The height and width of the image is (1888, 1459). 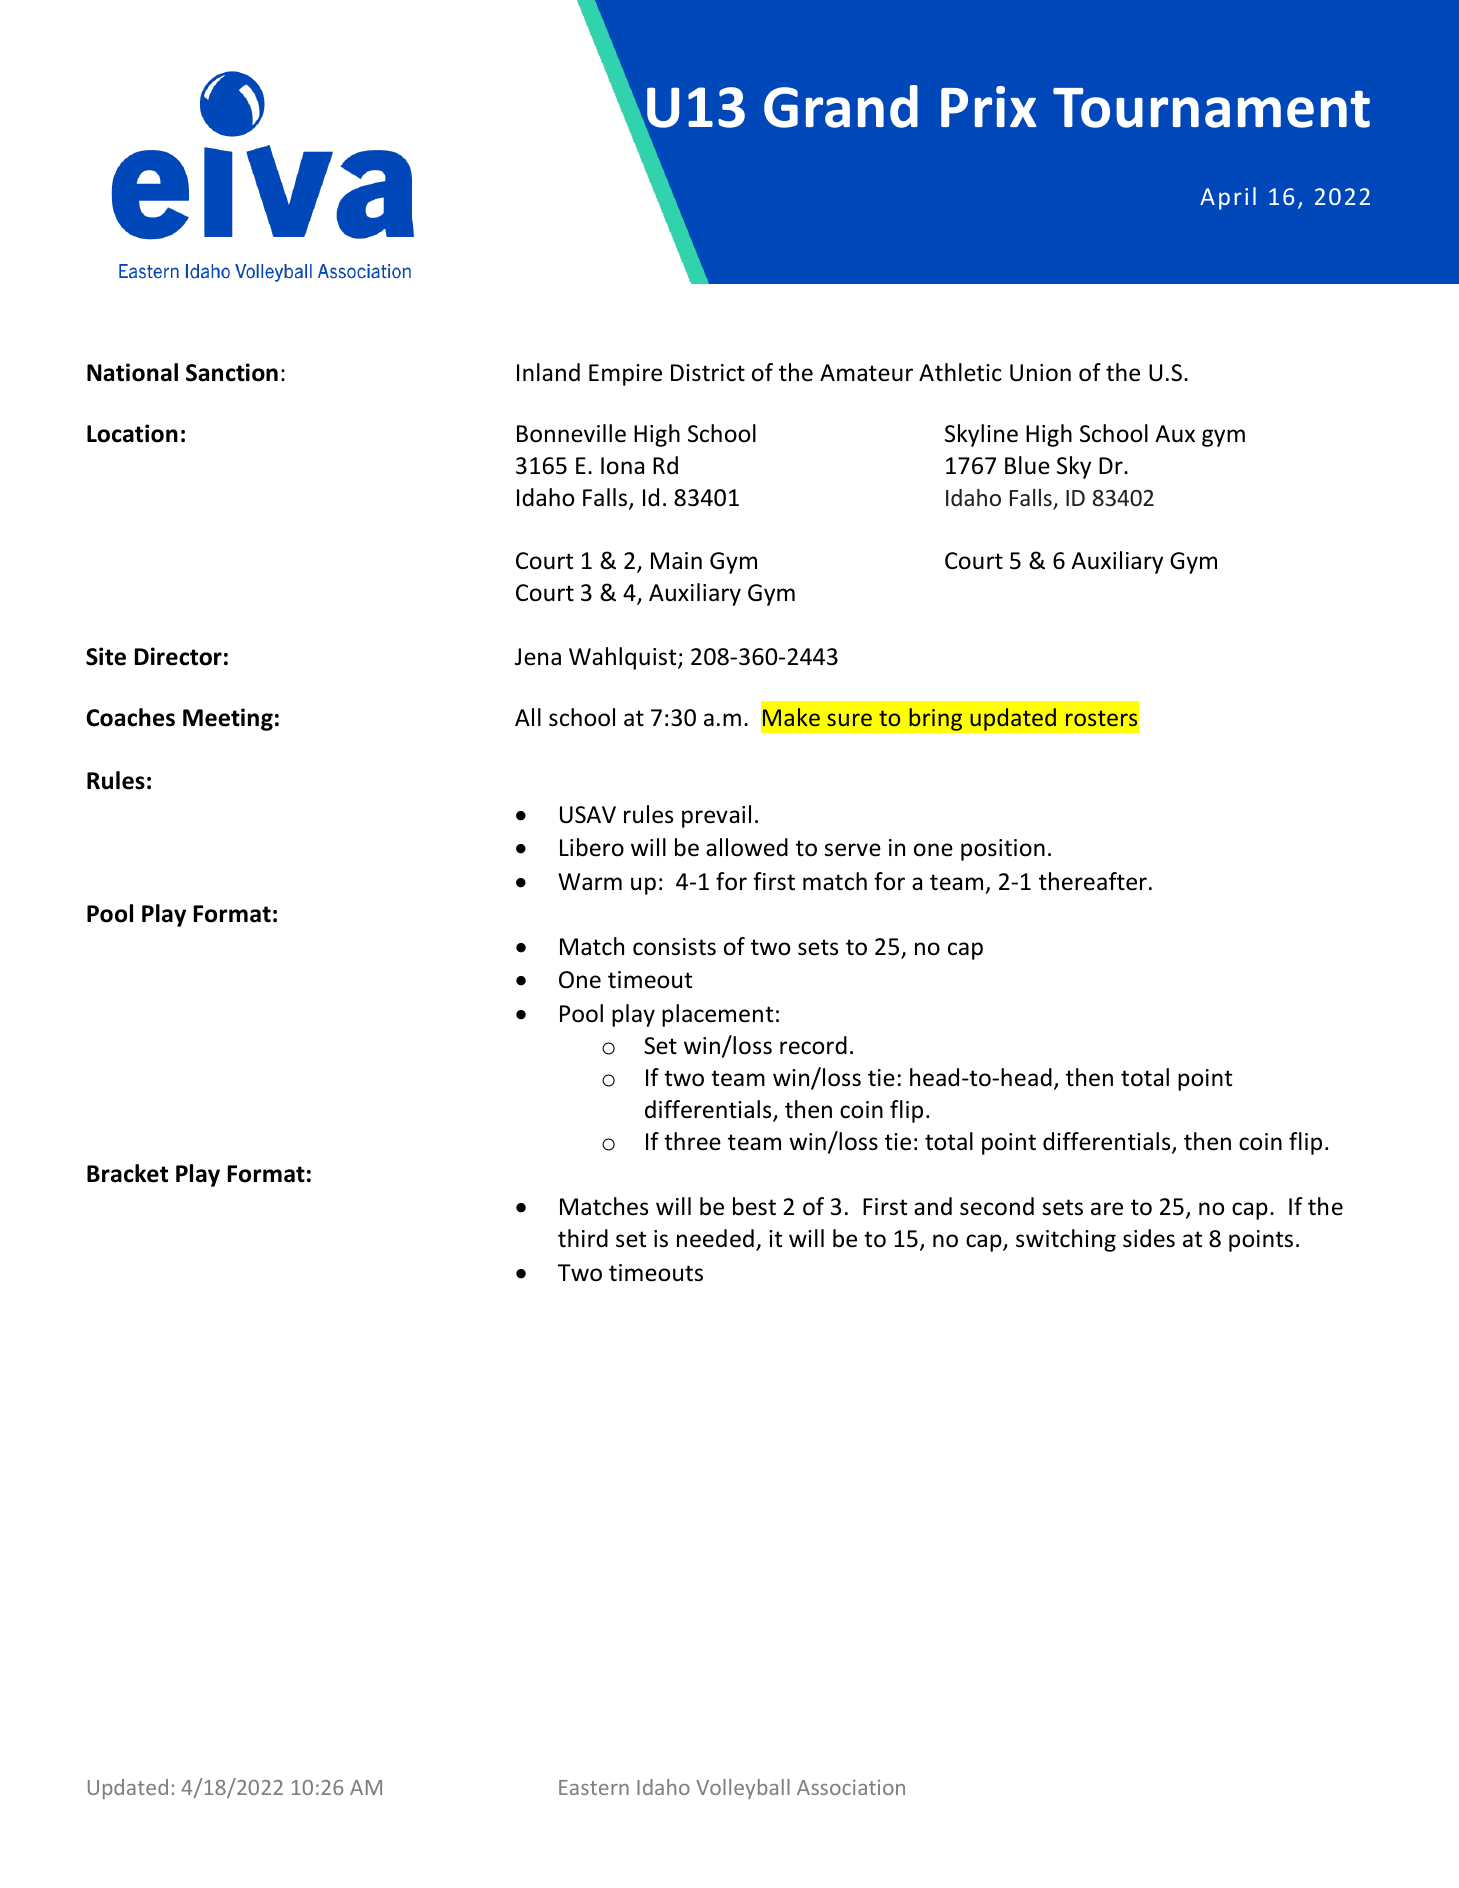 I want to click on switching, so click(x=1066, y=1240).
